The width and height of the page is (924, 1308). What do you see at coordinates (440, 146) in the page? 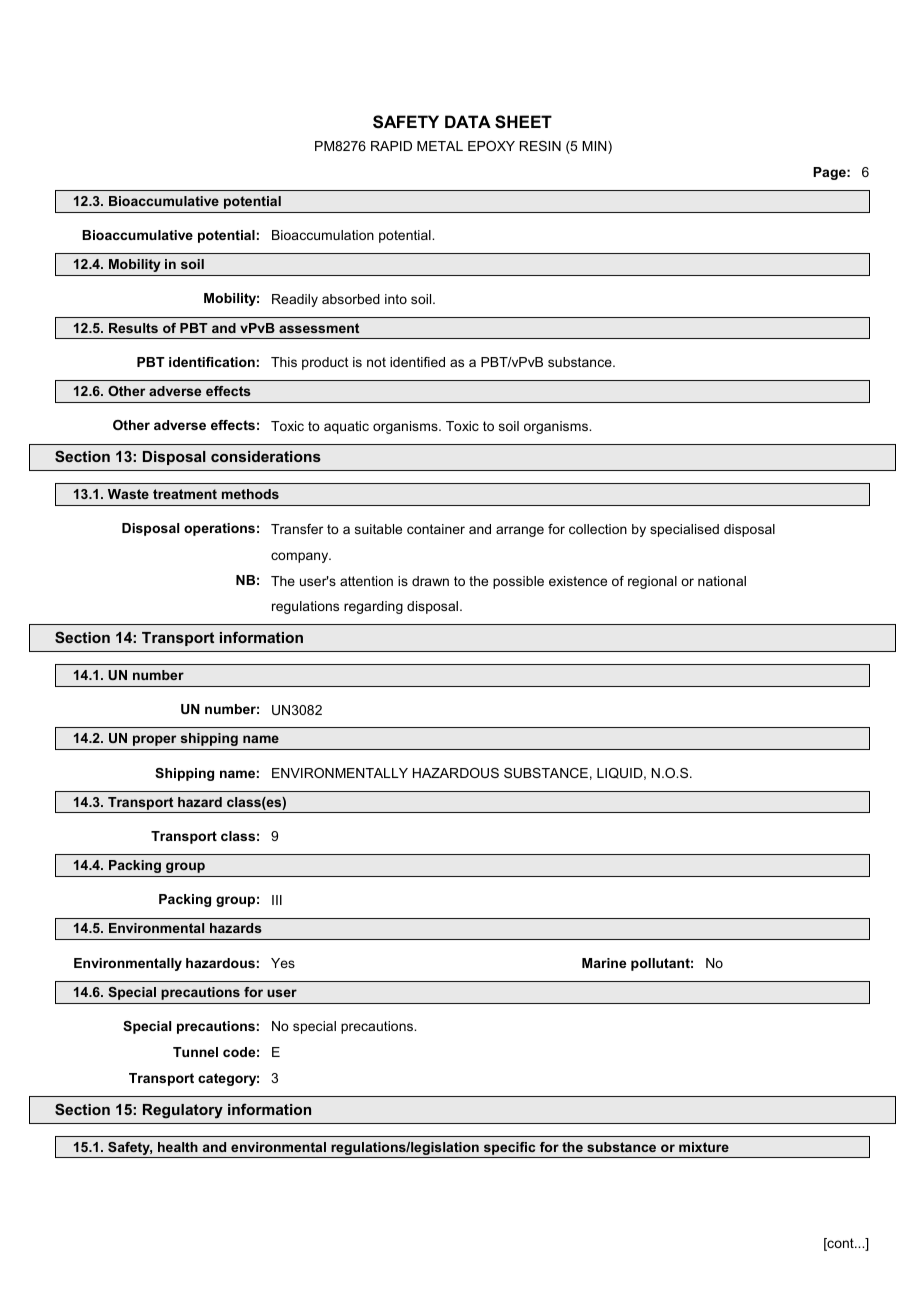
I see `METAL` at bounding box center [440, 146].
